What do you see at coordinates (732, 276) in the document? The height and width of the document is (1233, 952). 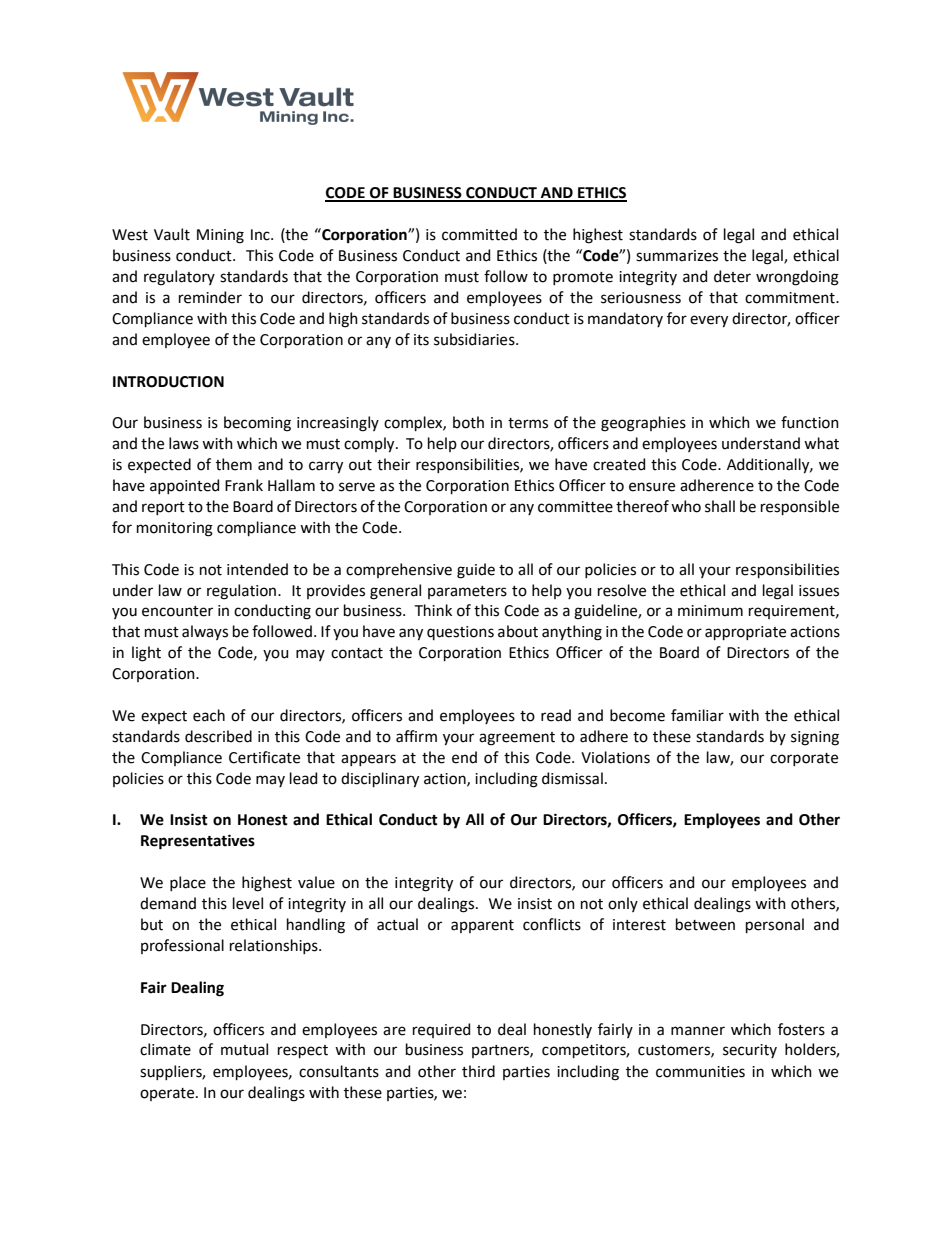 I see `deter` at bounding box center [732, 276].
